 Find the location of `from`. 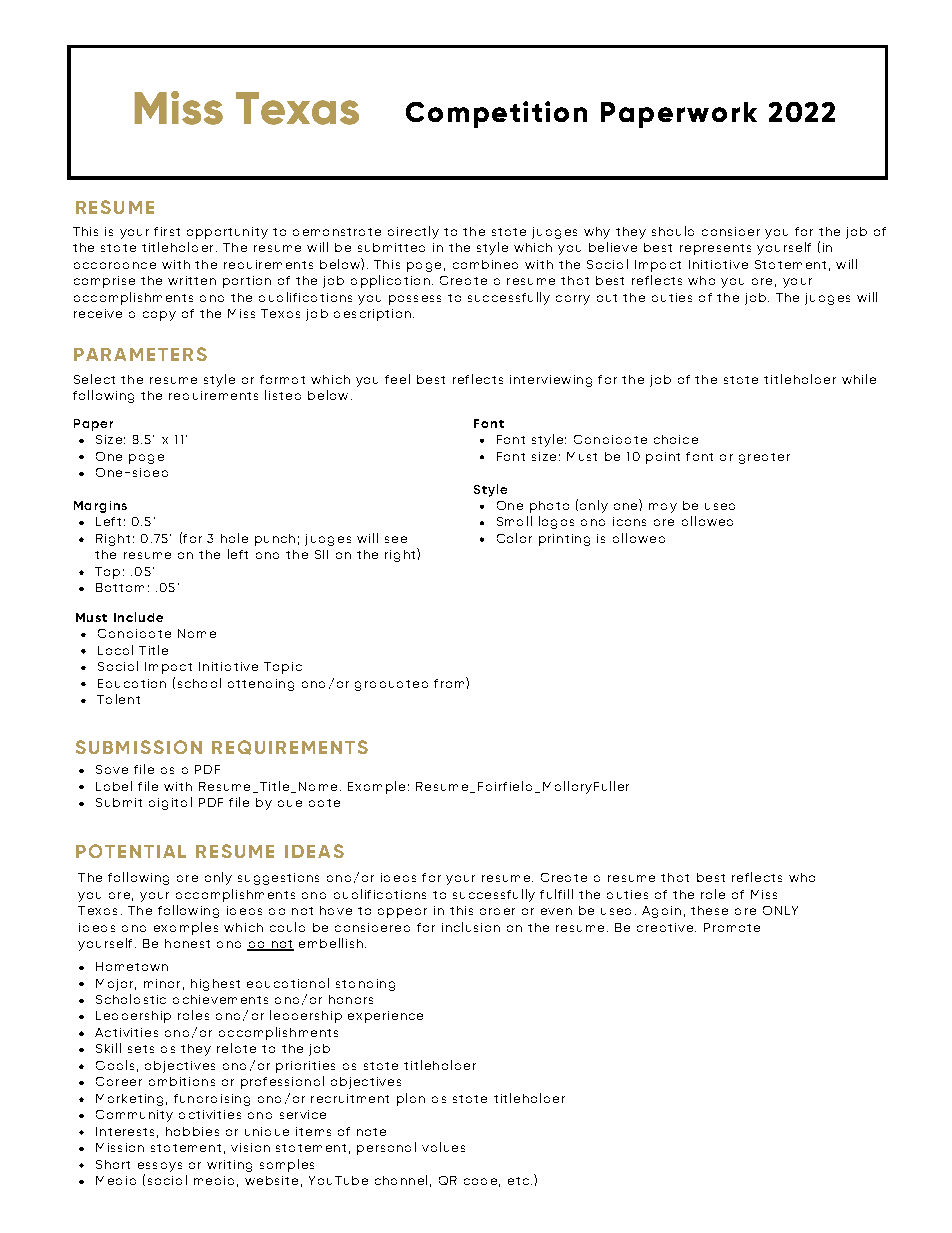

from is located at coordinates (450, 682).
